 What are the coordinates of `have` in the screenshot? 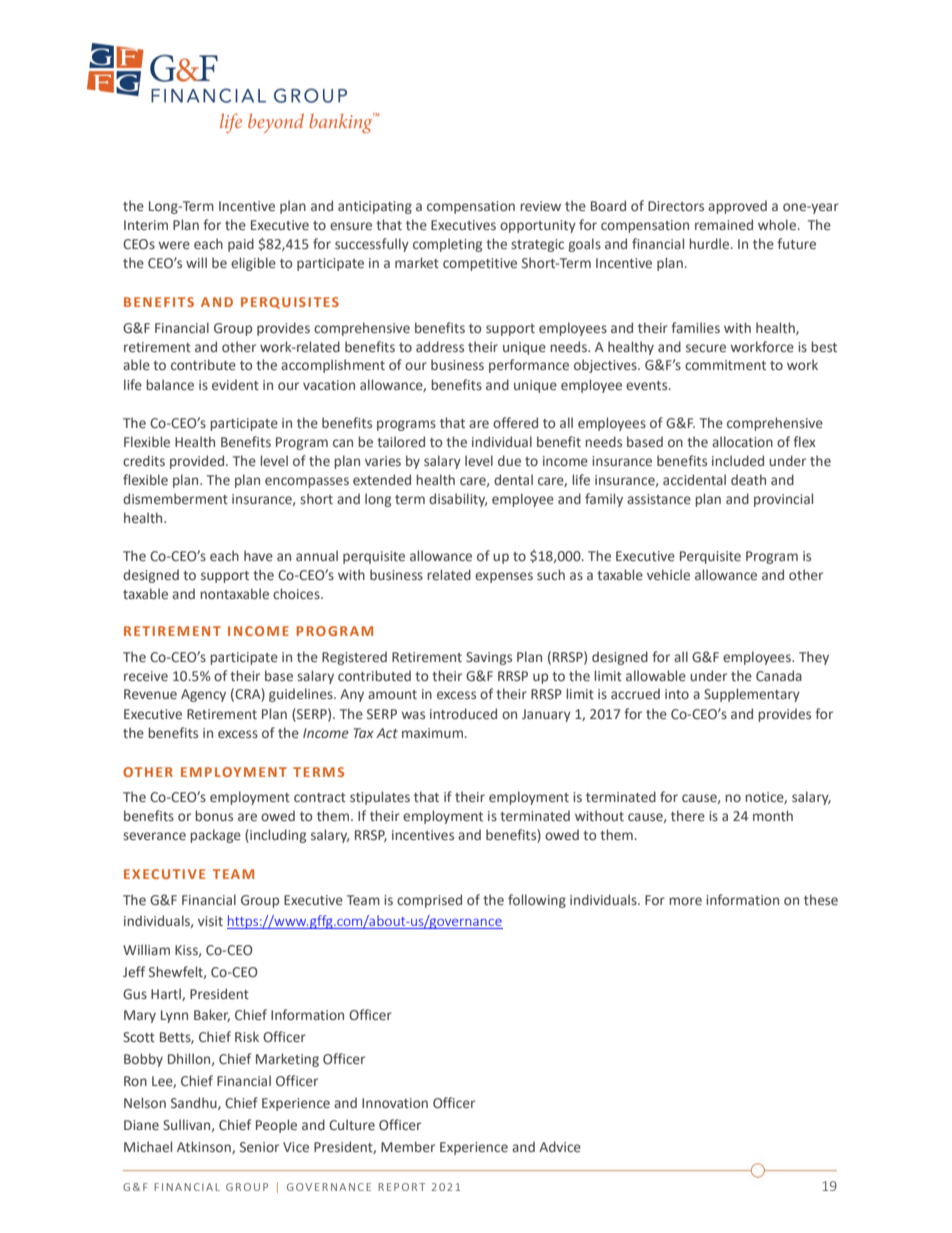 It's located at (258, 556).
